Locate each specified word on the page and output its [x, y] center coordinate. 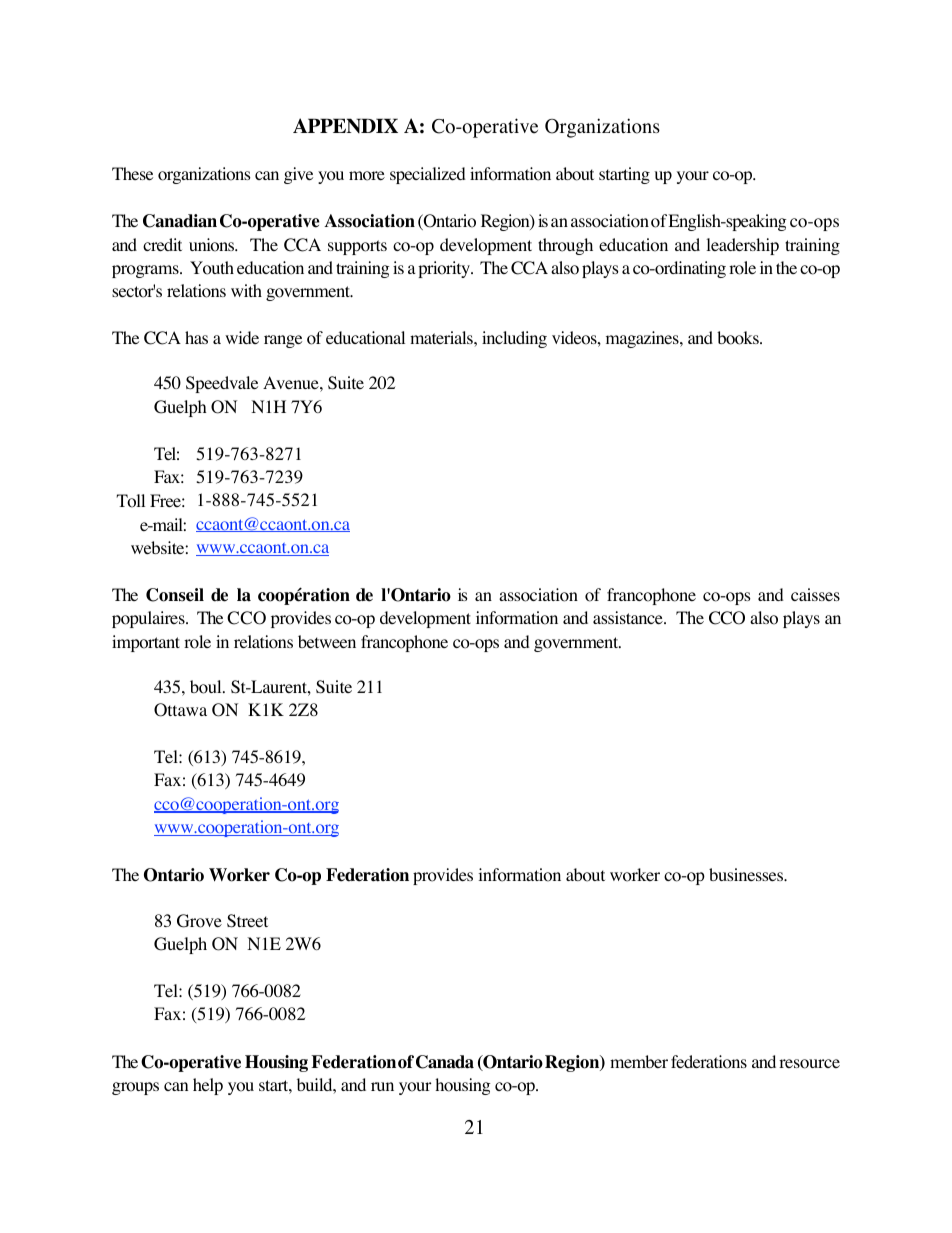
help [208, 1086]
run [382, 1086]
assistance [629, 617]
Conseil [175, 595]
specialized [428, 175]
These [132, 173]
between [327, 641]
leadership [742, 246]
